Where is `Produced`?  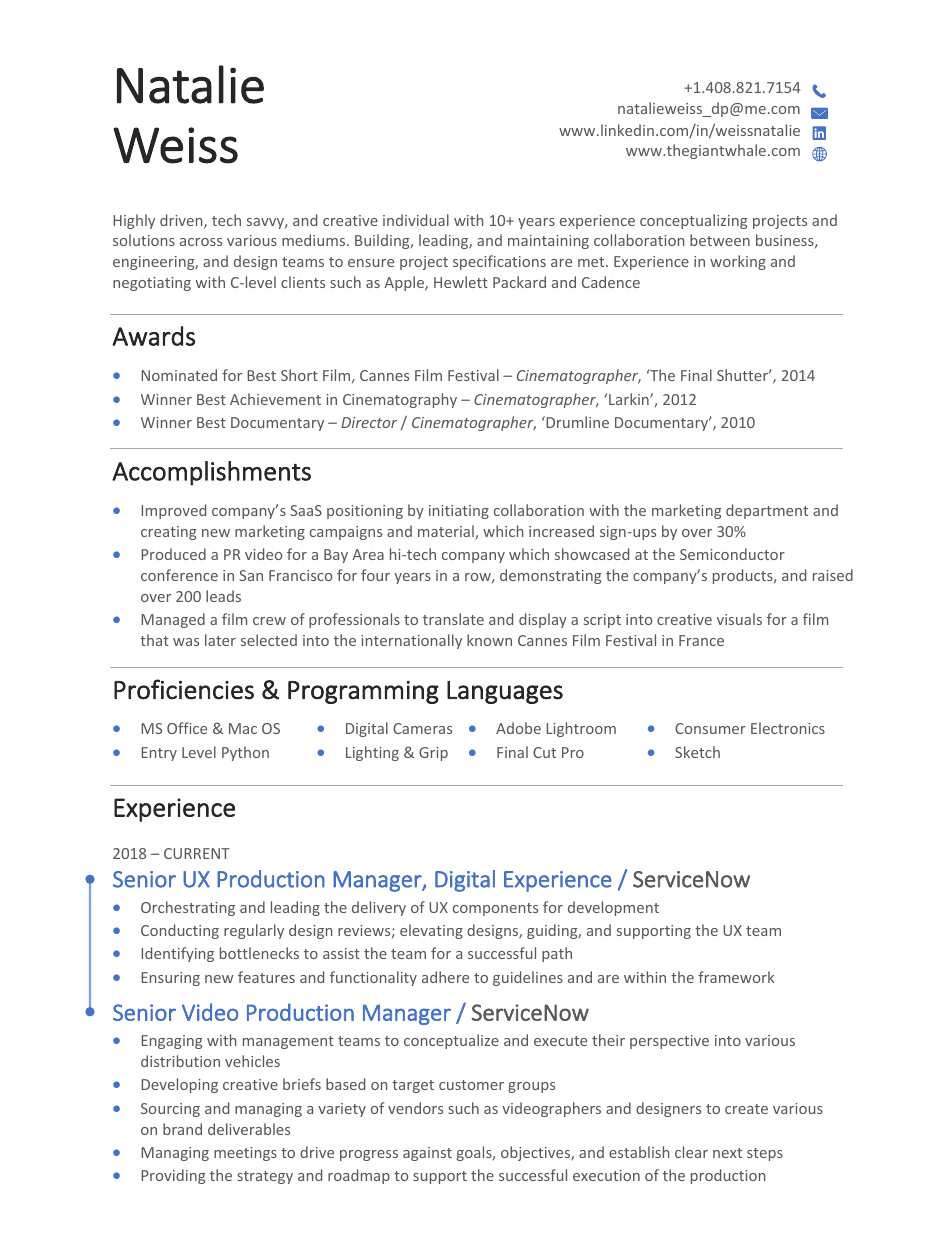
Produced is located at coordinates (173, 554).
